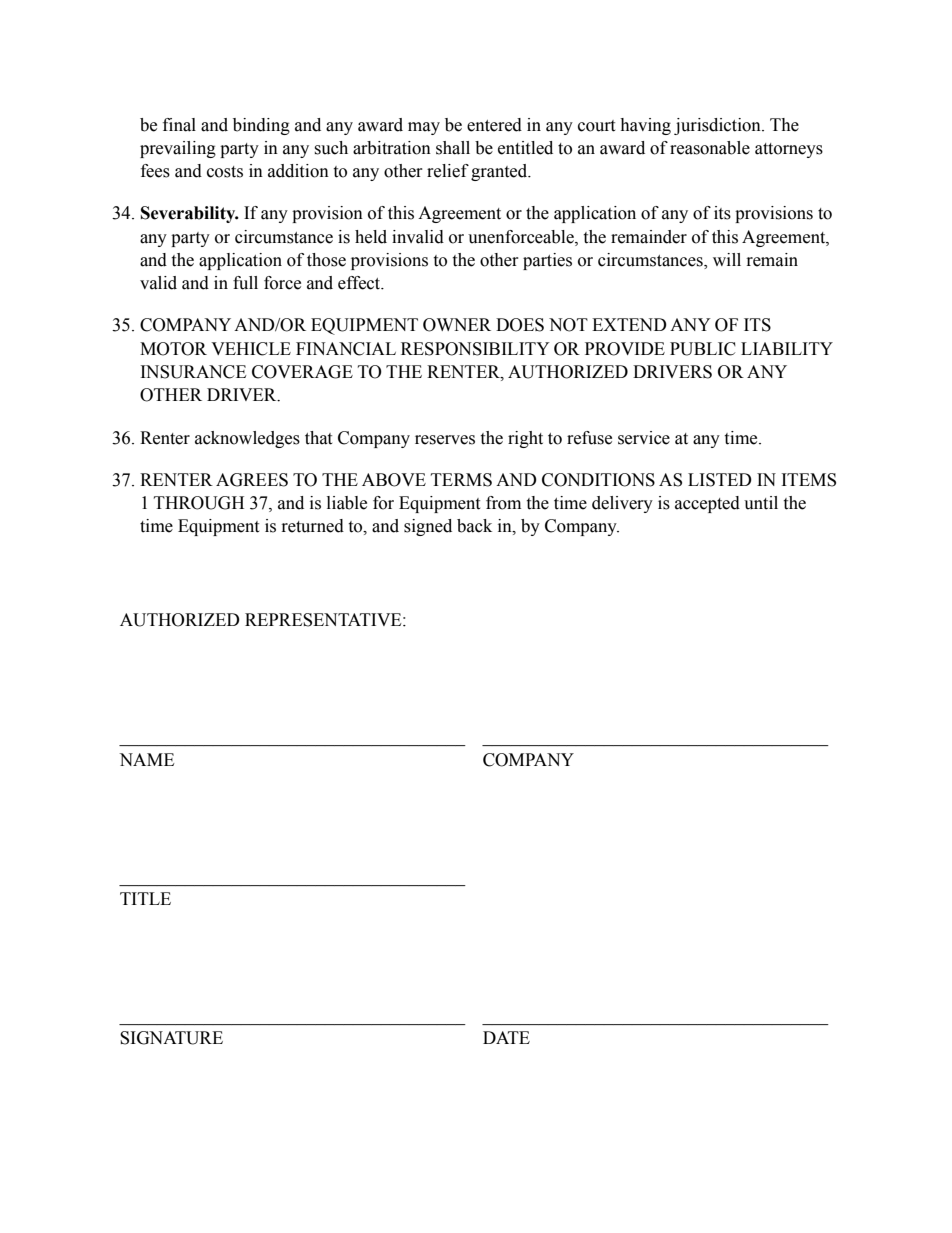 The image size is (952, 1233). What do you see at coordinates (703, 349) in the image?
I see `PUBLIC` at bounding box center [703, 349].
